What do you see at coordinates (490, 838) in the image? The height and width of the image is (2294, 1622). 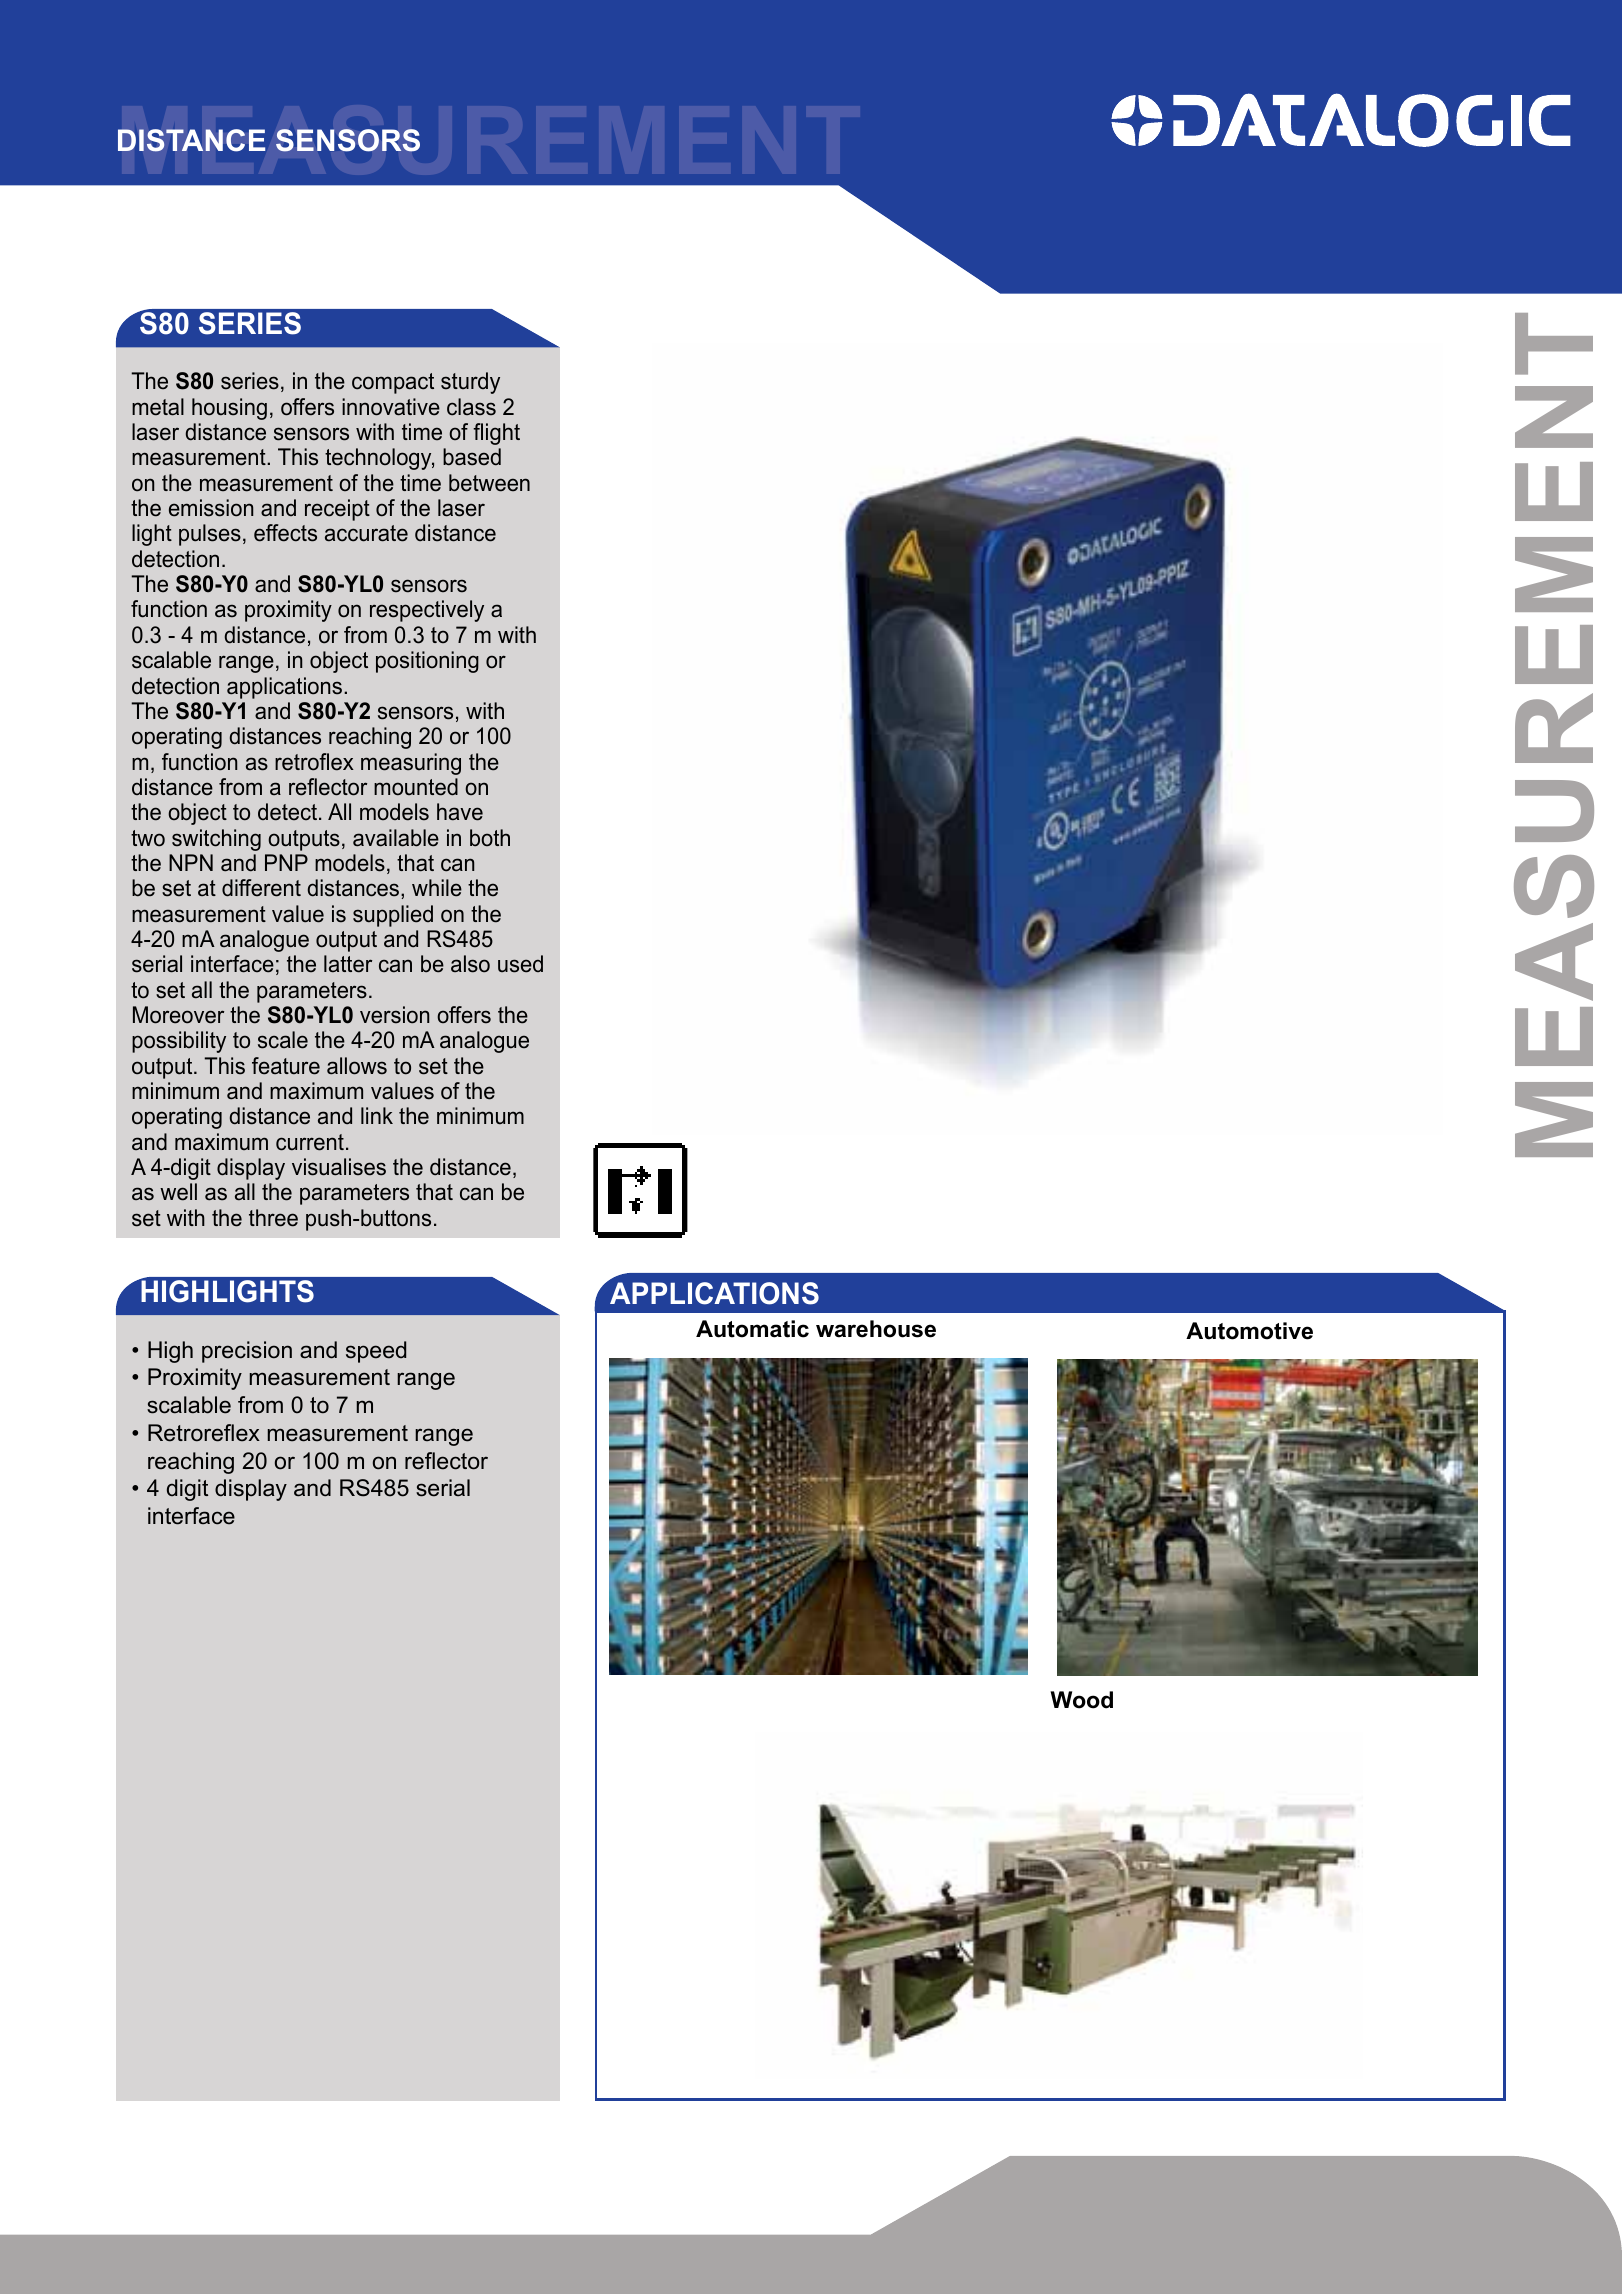 I see `both` at bounding box center [490, 838].
